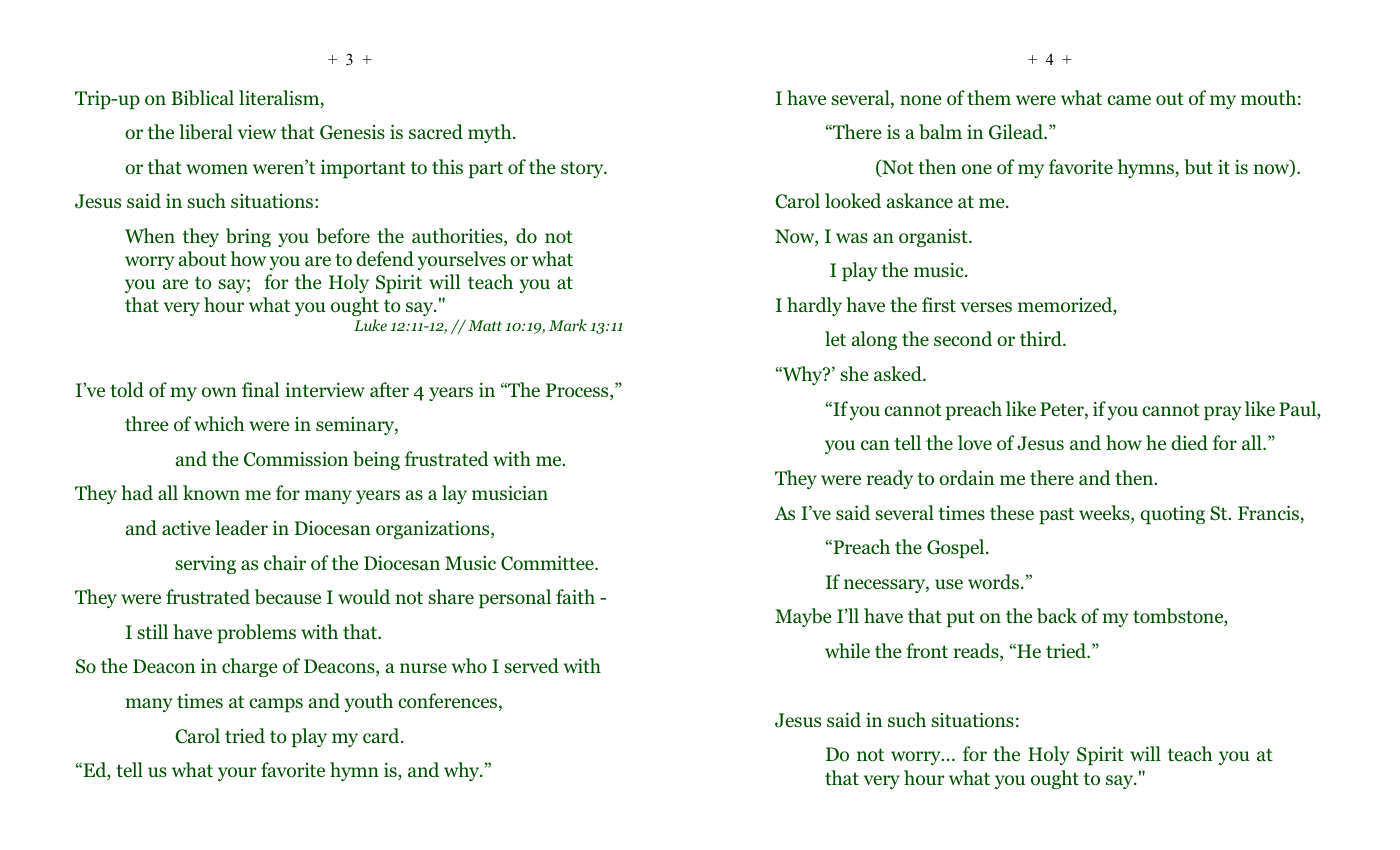  I want to click on pray, so click(1223, 413).
